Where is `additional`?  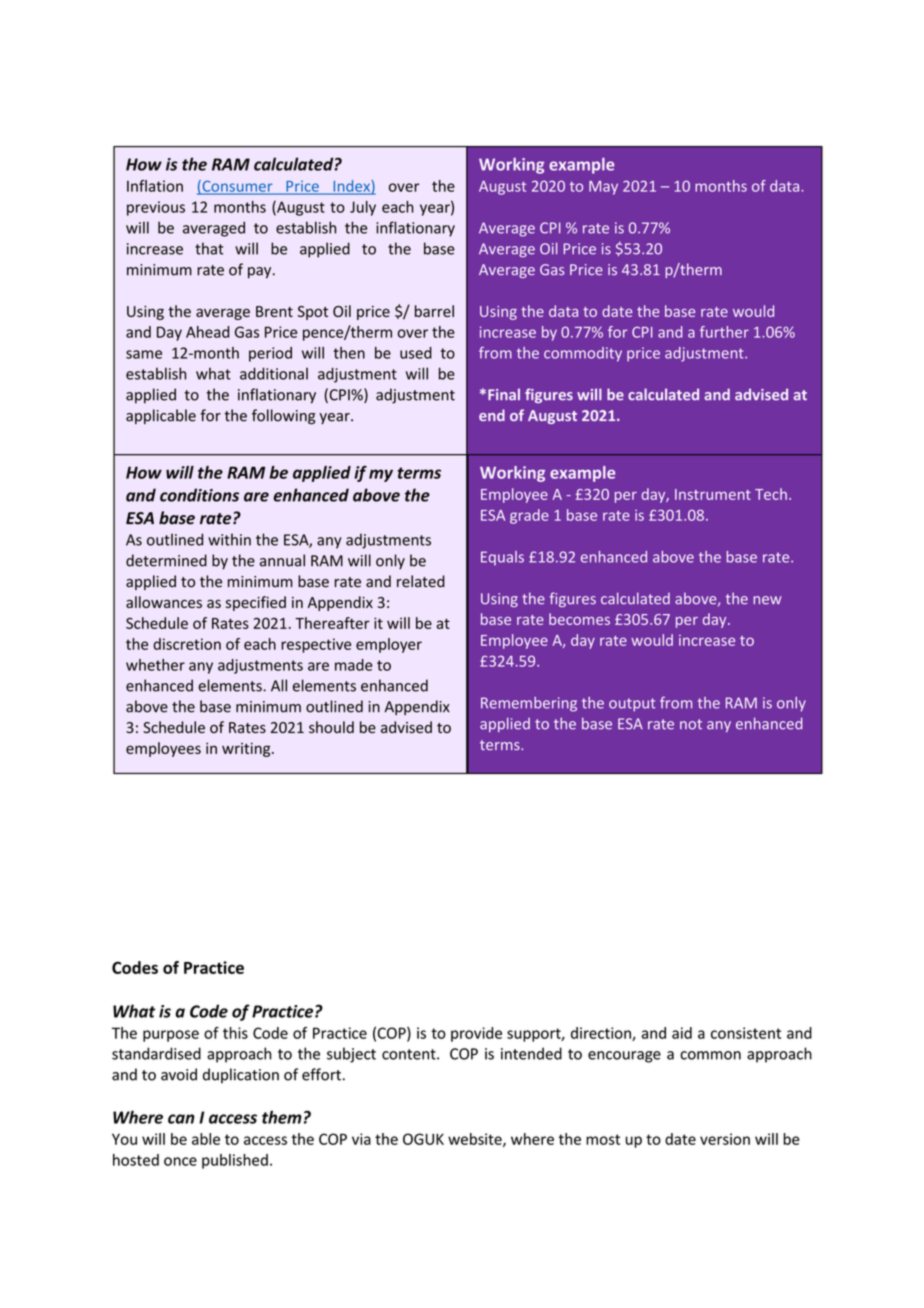 additional is located at coordinates (274, 373).
